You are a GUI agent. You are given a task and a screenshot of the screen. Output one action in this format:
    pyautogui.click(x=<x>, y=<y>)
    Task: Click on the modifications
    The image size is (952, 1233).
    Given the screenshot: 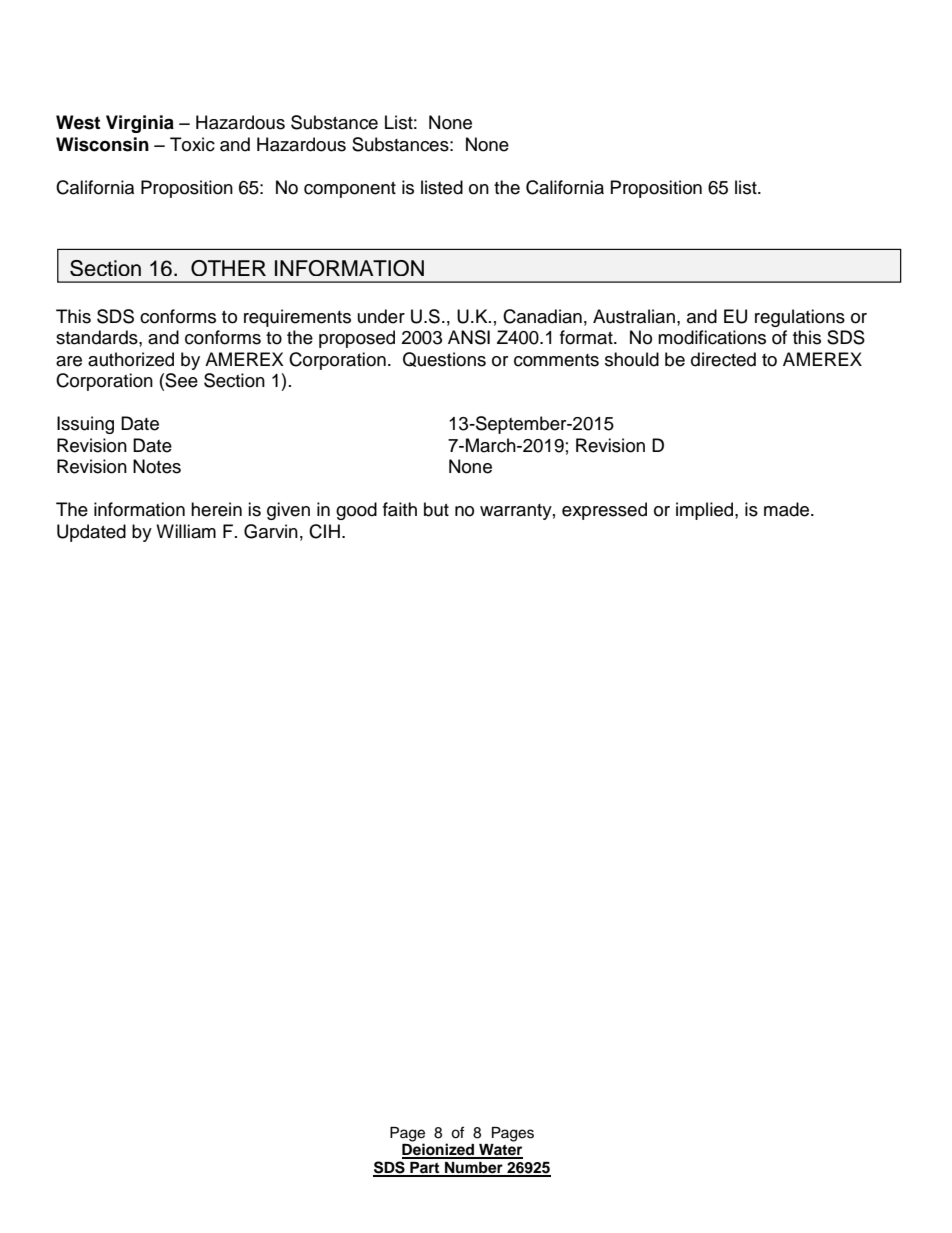 What is the action you would take?
    pyautogui.click(x=712, y=337)
